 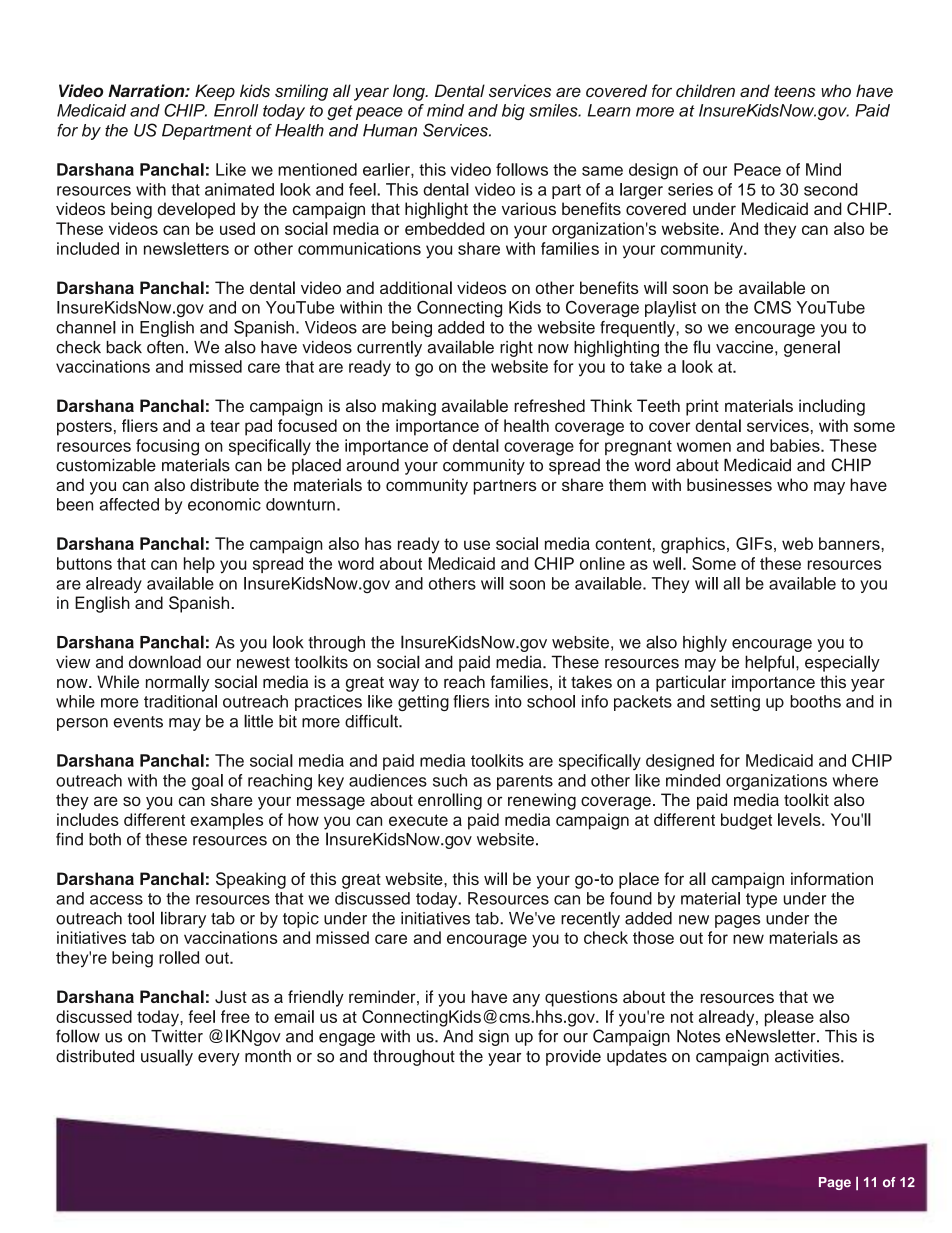 I want to click on any, so click(x=526, y=1000).
